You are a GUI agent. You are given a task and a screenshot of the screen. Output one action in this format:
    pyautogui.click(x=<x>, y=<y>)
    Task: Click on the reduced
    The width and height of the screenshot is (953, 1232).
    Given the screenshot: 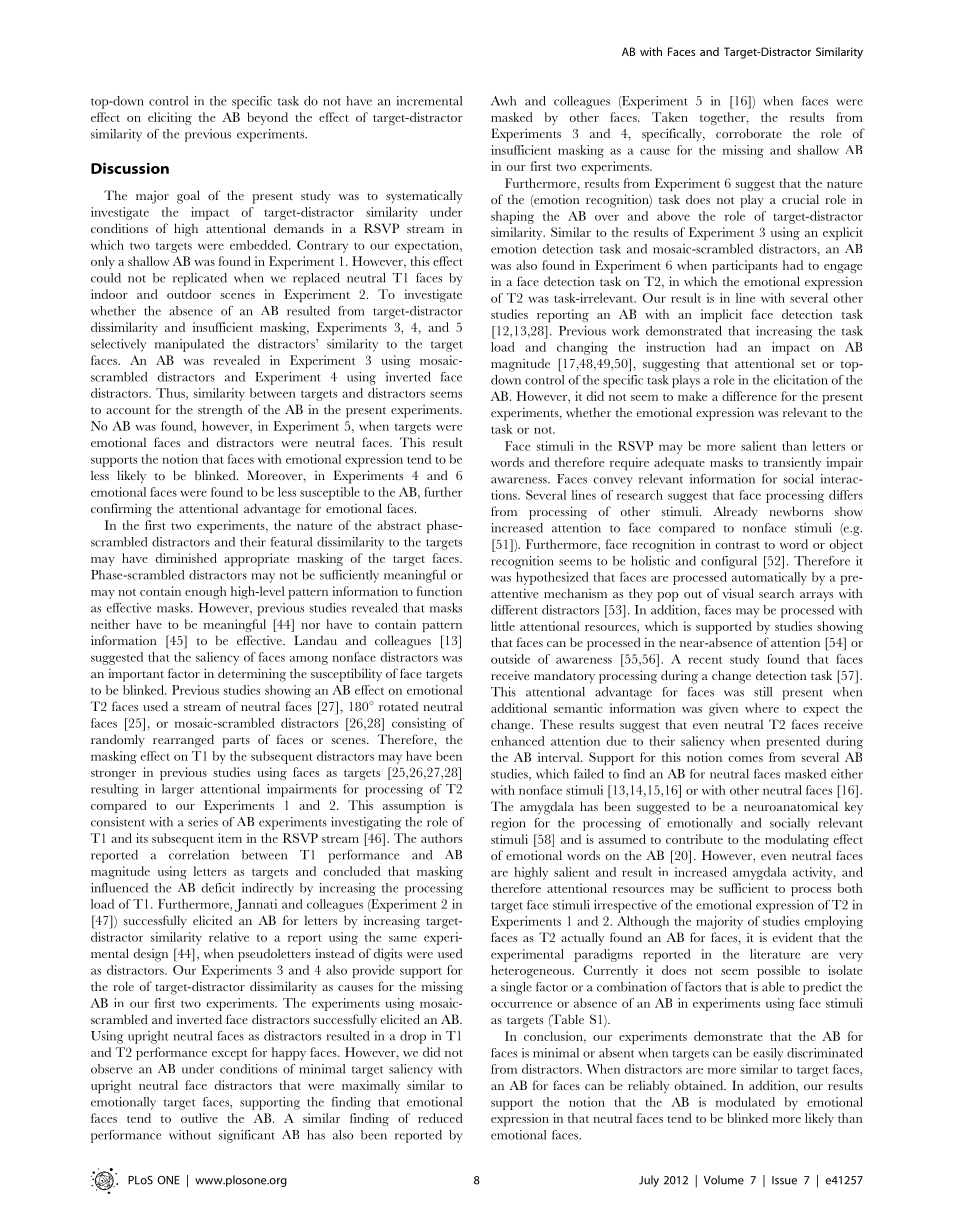 What is the action you would take?
    pyautogui.click(x=440, y=1118)
